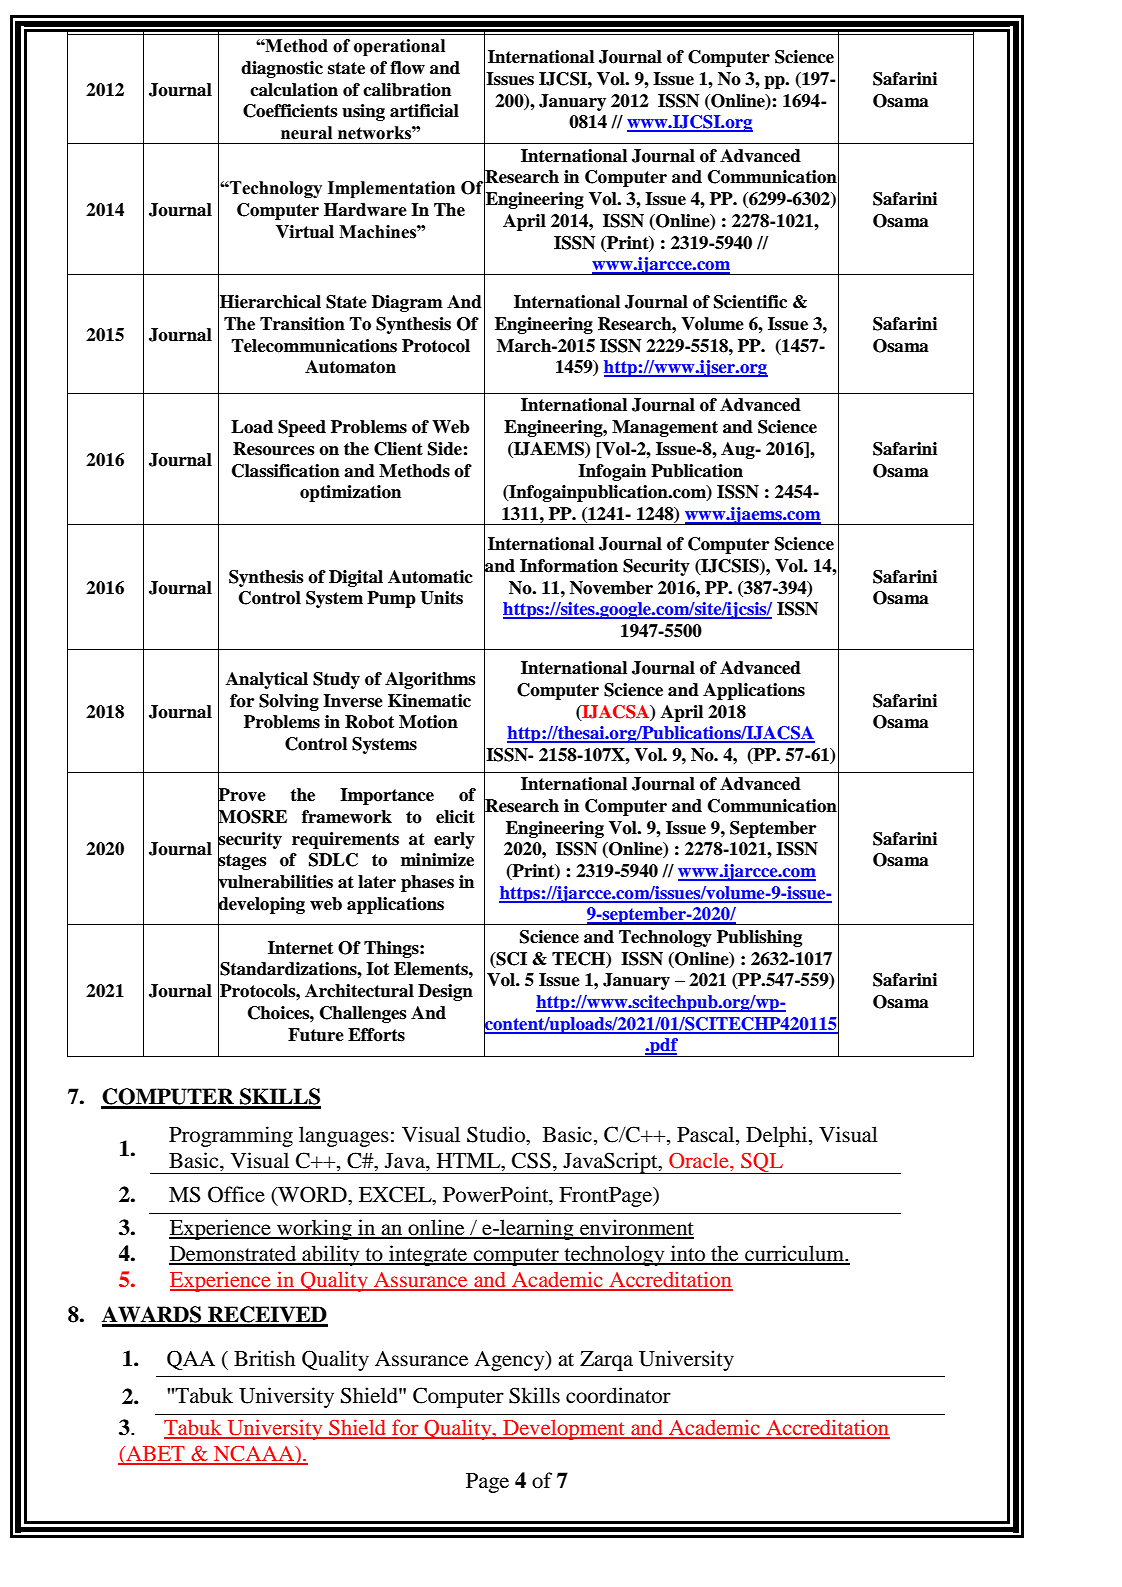 This image has height=1587, width=1122. Describe the element at coordinates (282, 69) in the image. I see `diagnostic` at that location.
